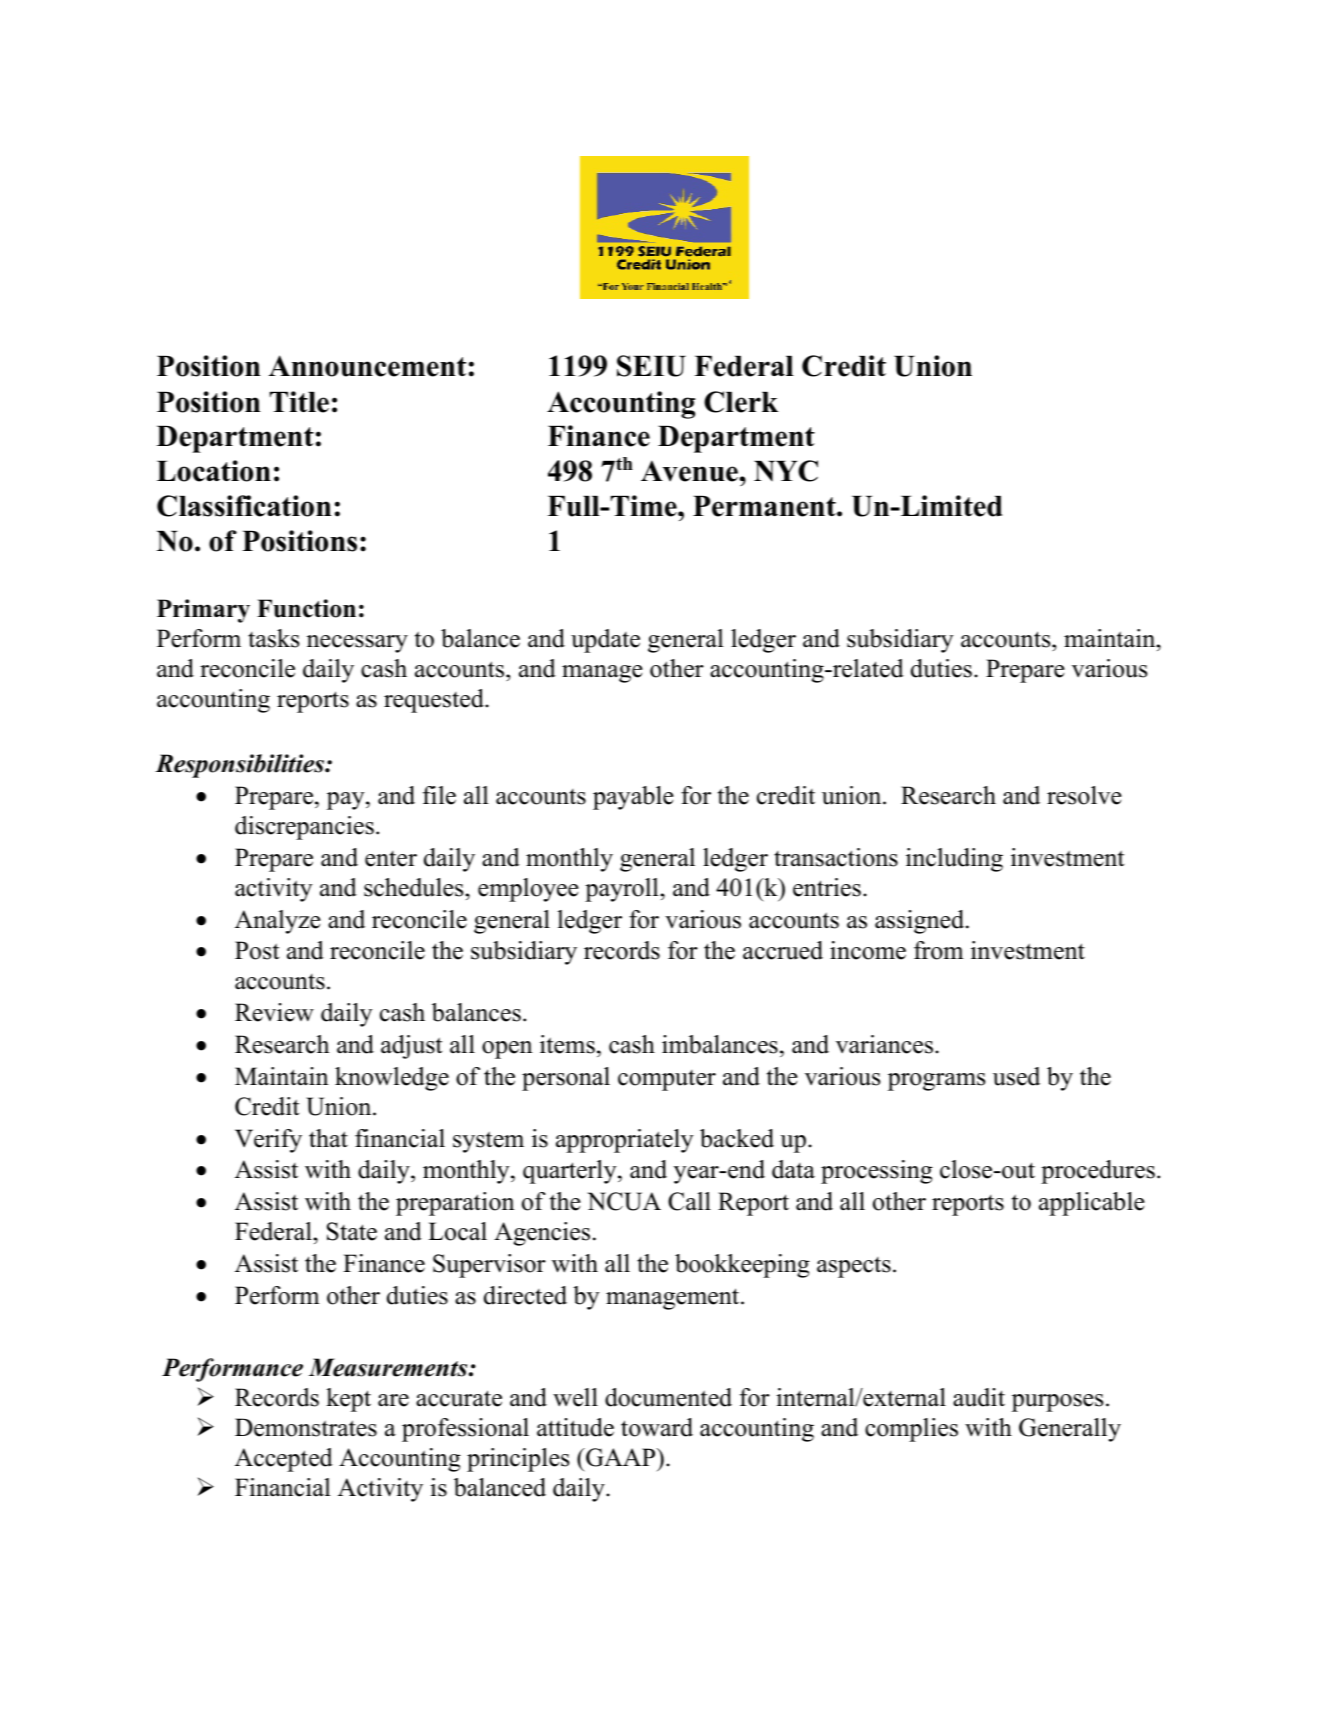  What do you see at coordinates (306, 1427) in the screenshot?
I see `Demonstrates` at bounding box center [306, 1427].
